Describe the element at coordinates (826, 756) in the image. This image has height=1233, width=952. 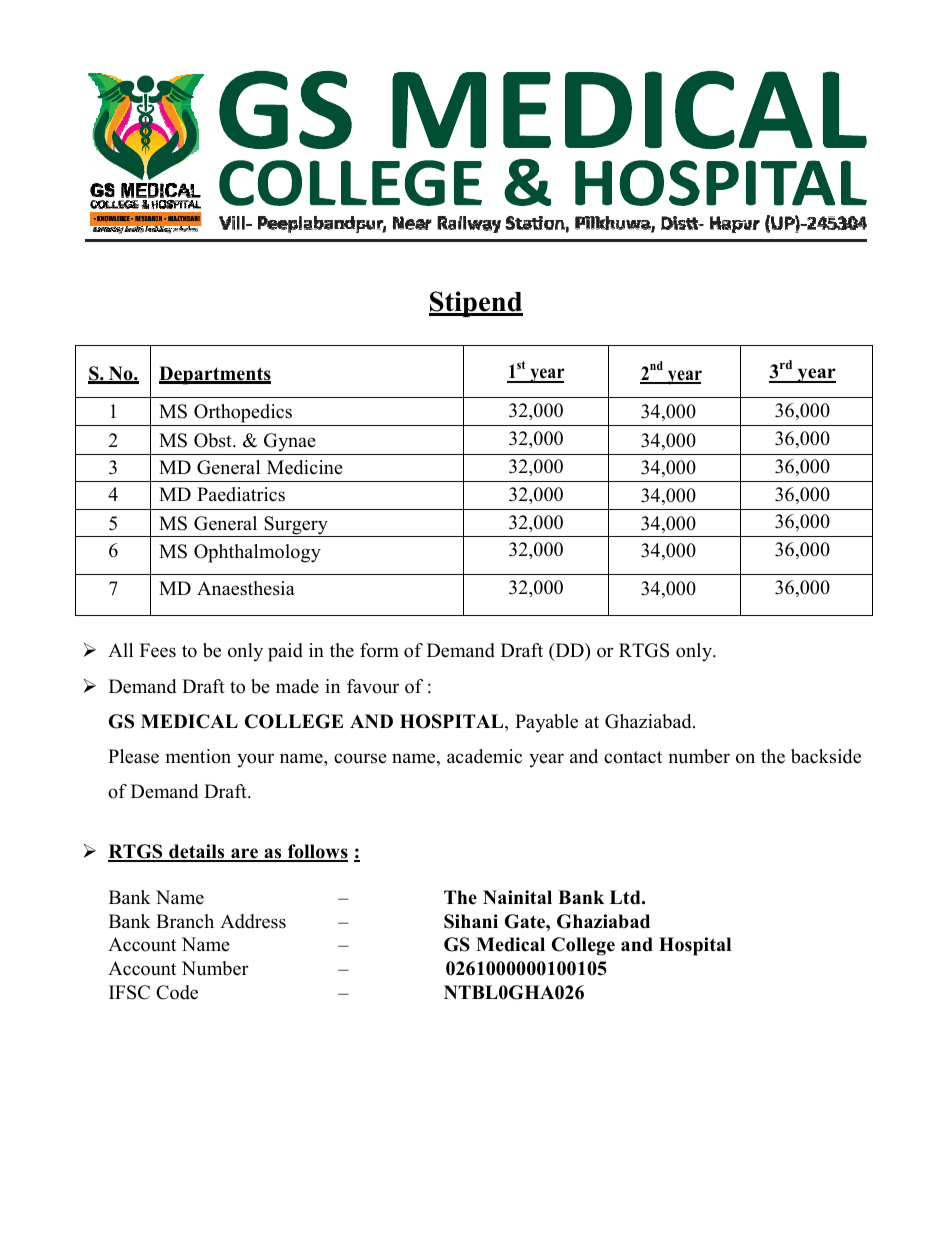
I see `backside` at that location.
